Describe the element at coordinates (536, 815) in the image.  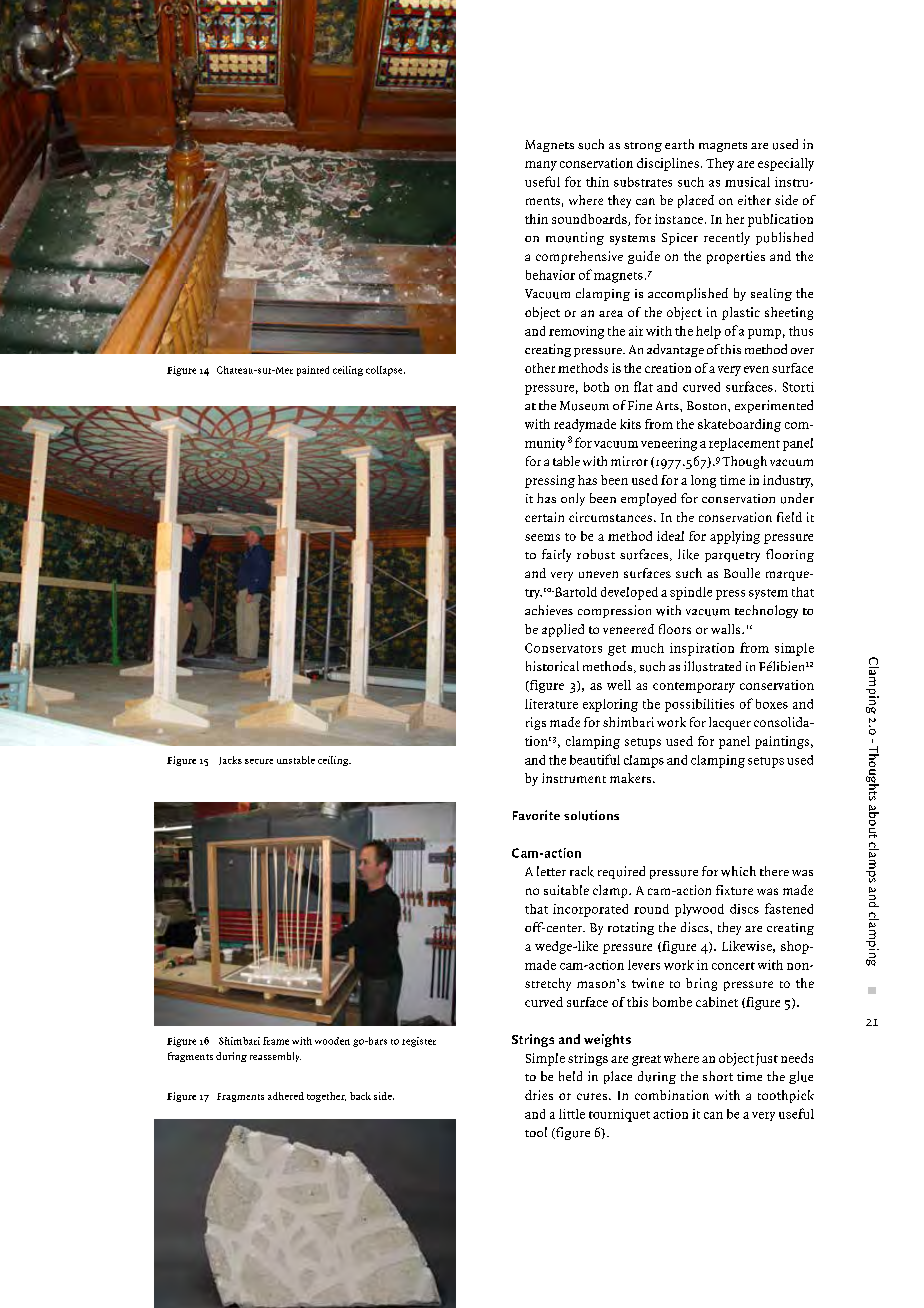
I see `Favorite` at that location.
